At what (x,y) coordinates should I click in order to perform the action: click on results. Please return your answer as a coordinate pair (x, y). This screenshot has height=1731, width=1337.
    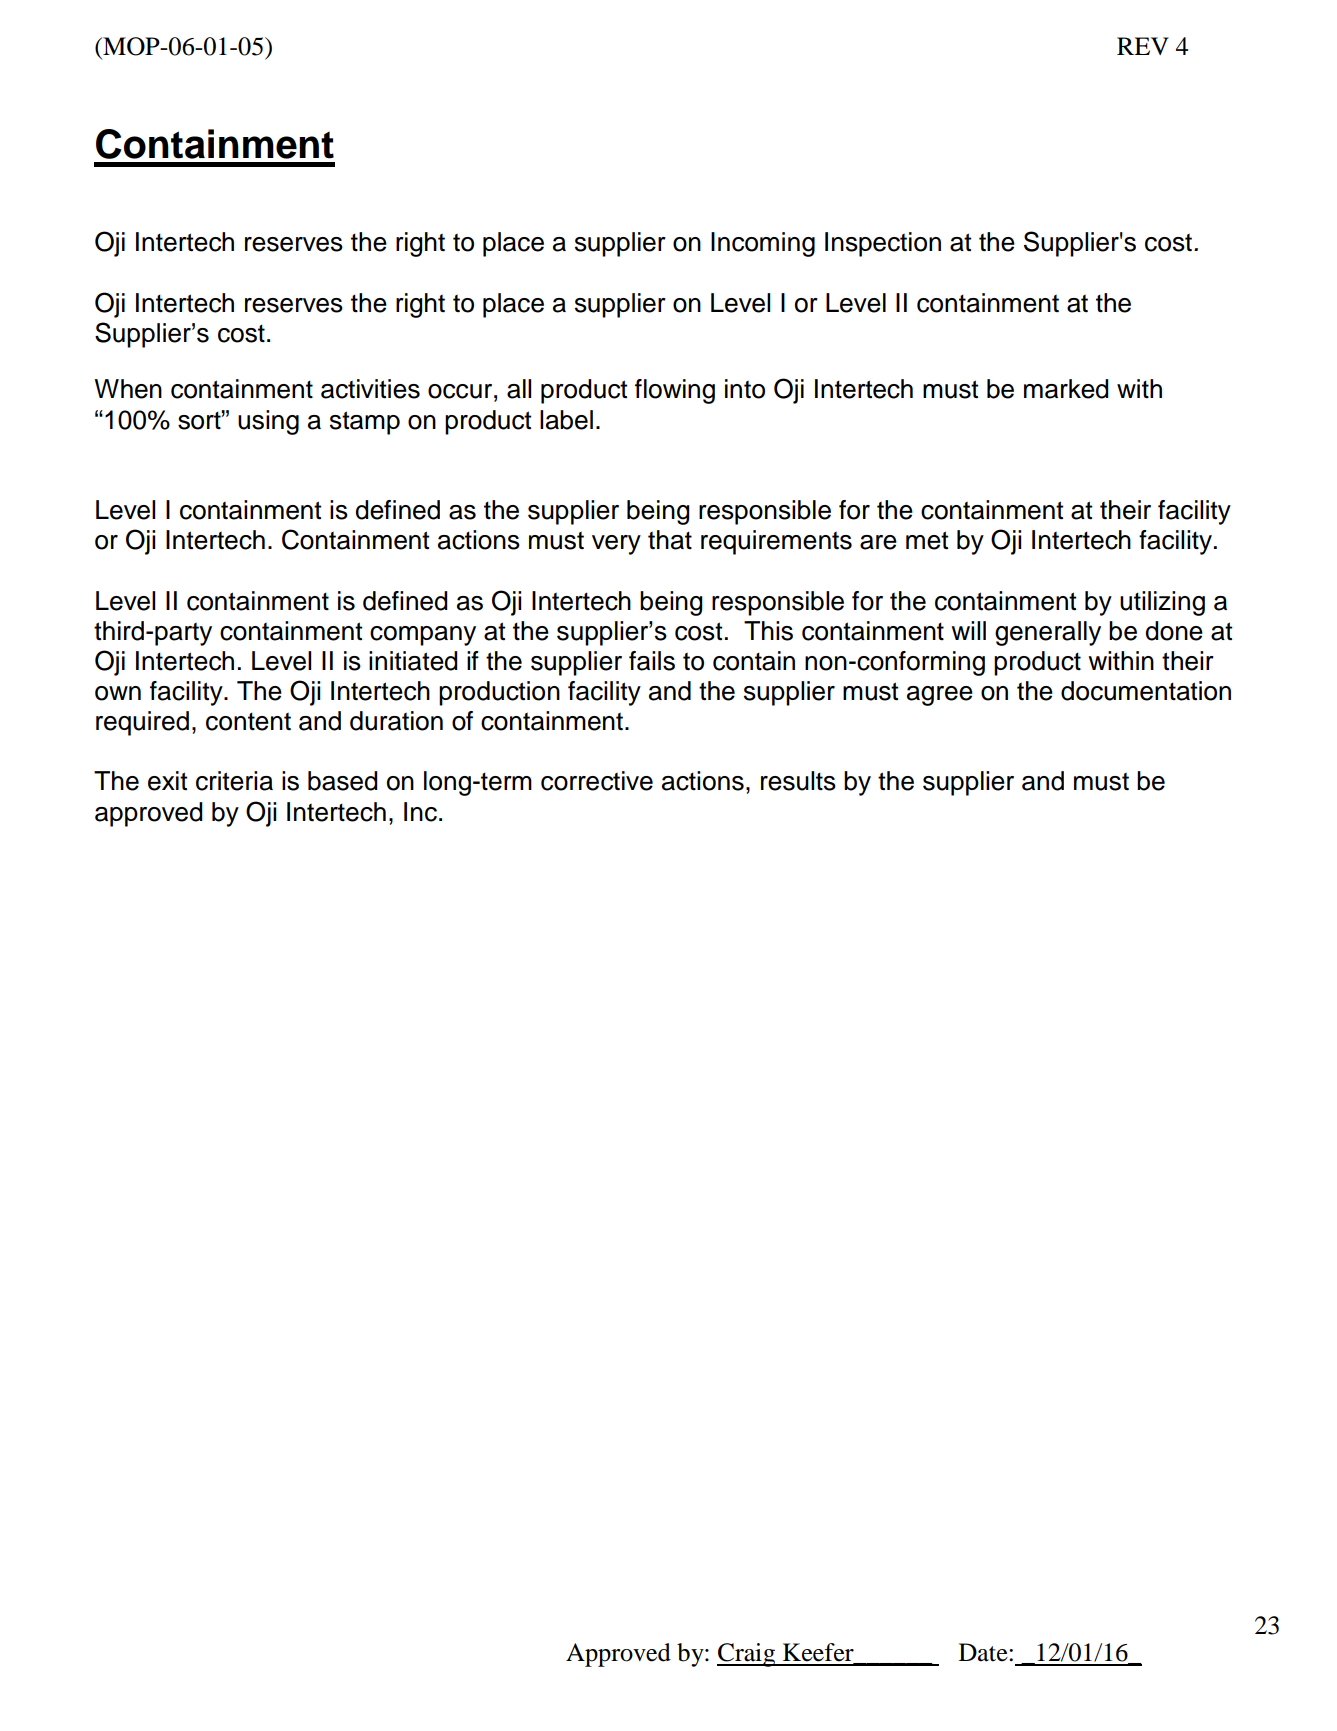
    Looking at the image, I should click on (798, 781).
